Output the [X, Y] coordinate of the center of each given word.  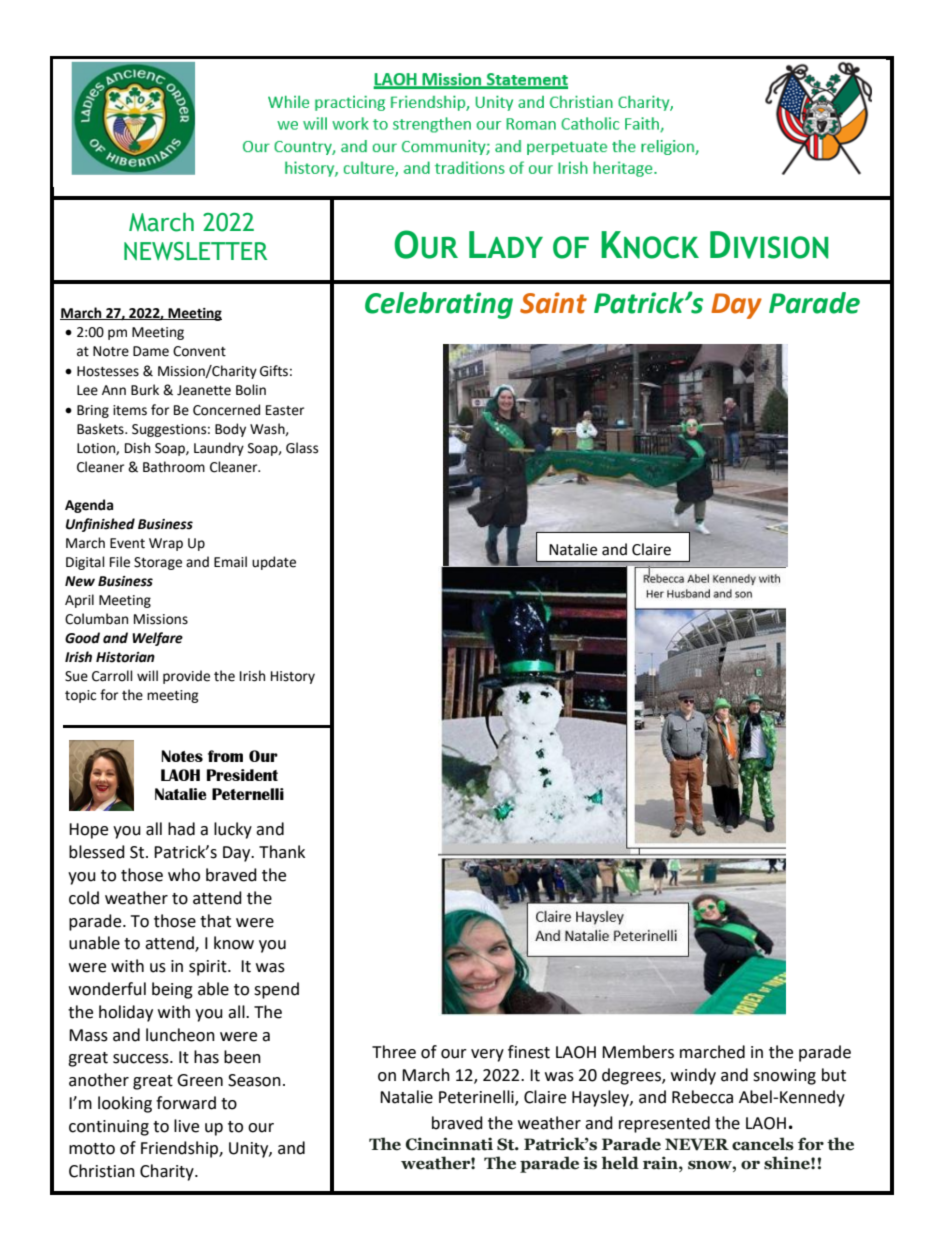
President [242, 775]
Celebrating [439, 305]
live [186, 1126]
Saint [553, 303]
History [293, 677]
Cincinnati [449, 1144]
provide [186, 677]
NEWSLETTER [195, 251]
